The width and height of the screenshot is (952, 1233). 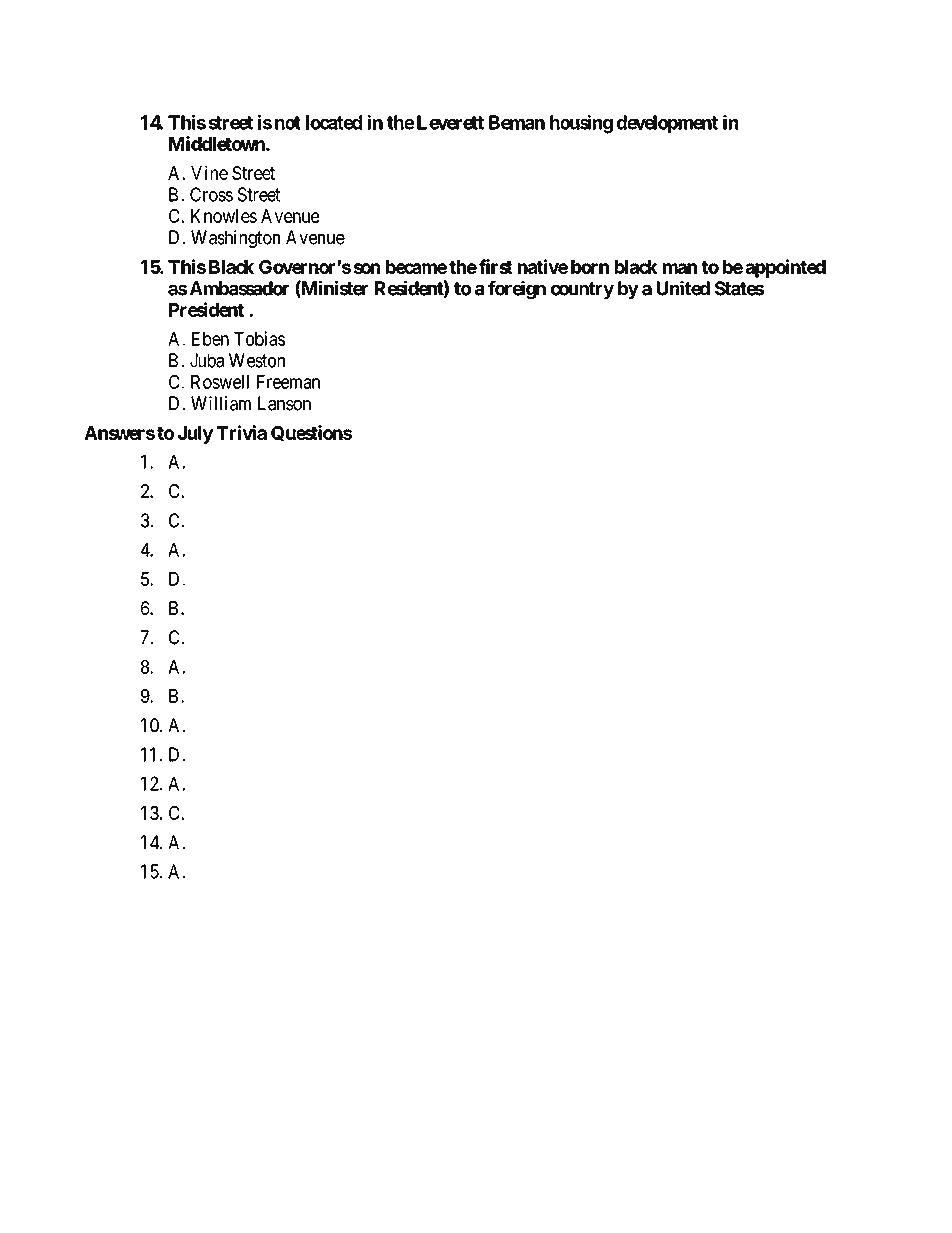 What do you see at coordinates (683, 288) in the screenshot?
I see `United` at bounding box center [683, 288].
